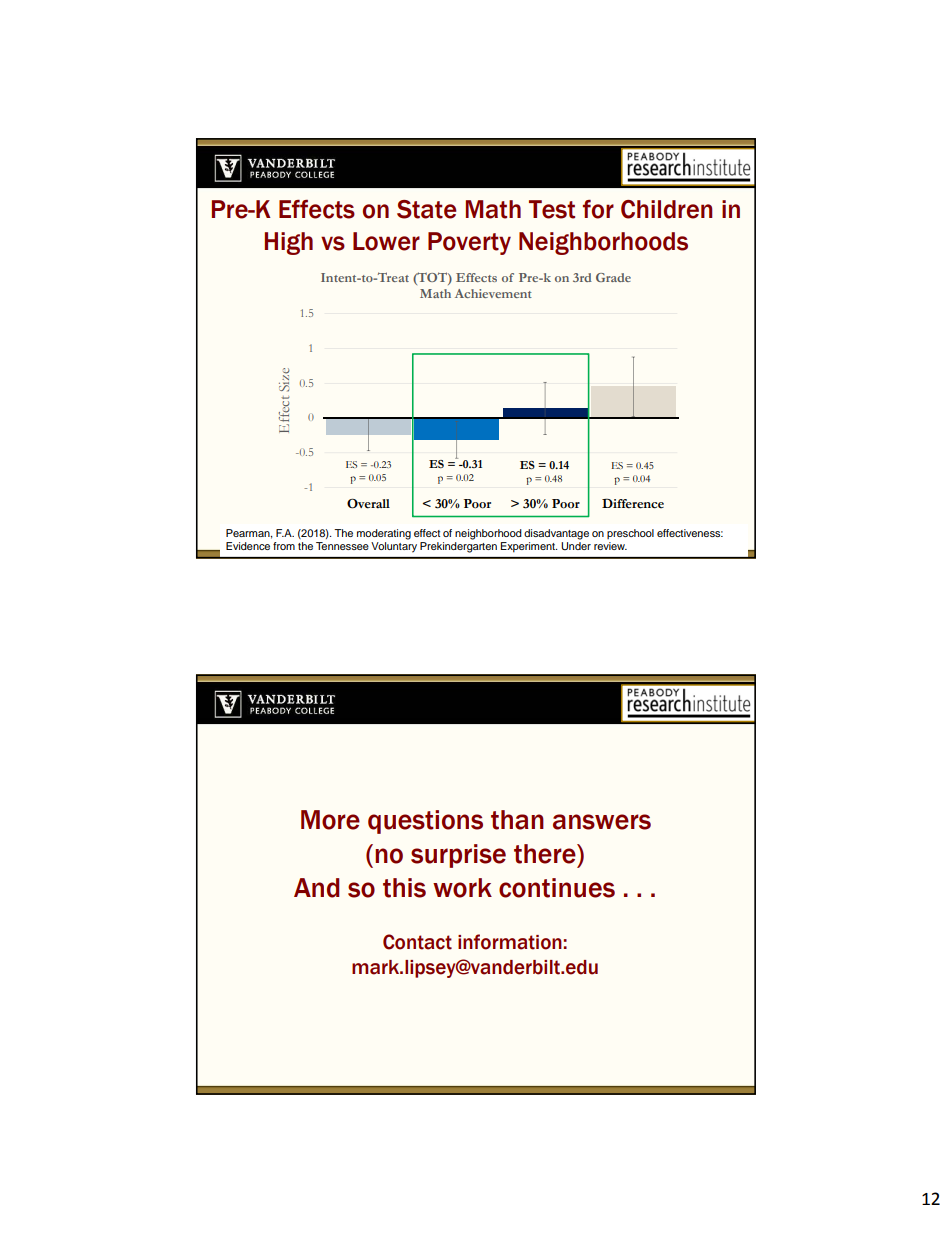  I want to click on from, so click(284, 546).
